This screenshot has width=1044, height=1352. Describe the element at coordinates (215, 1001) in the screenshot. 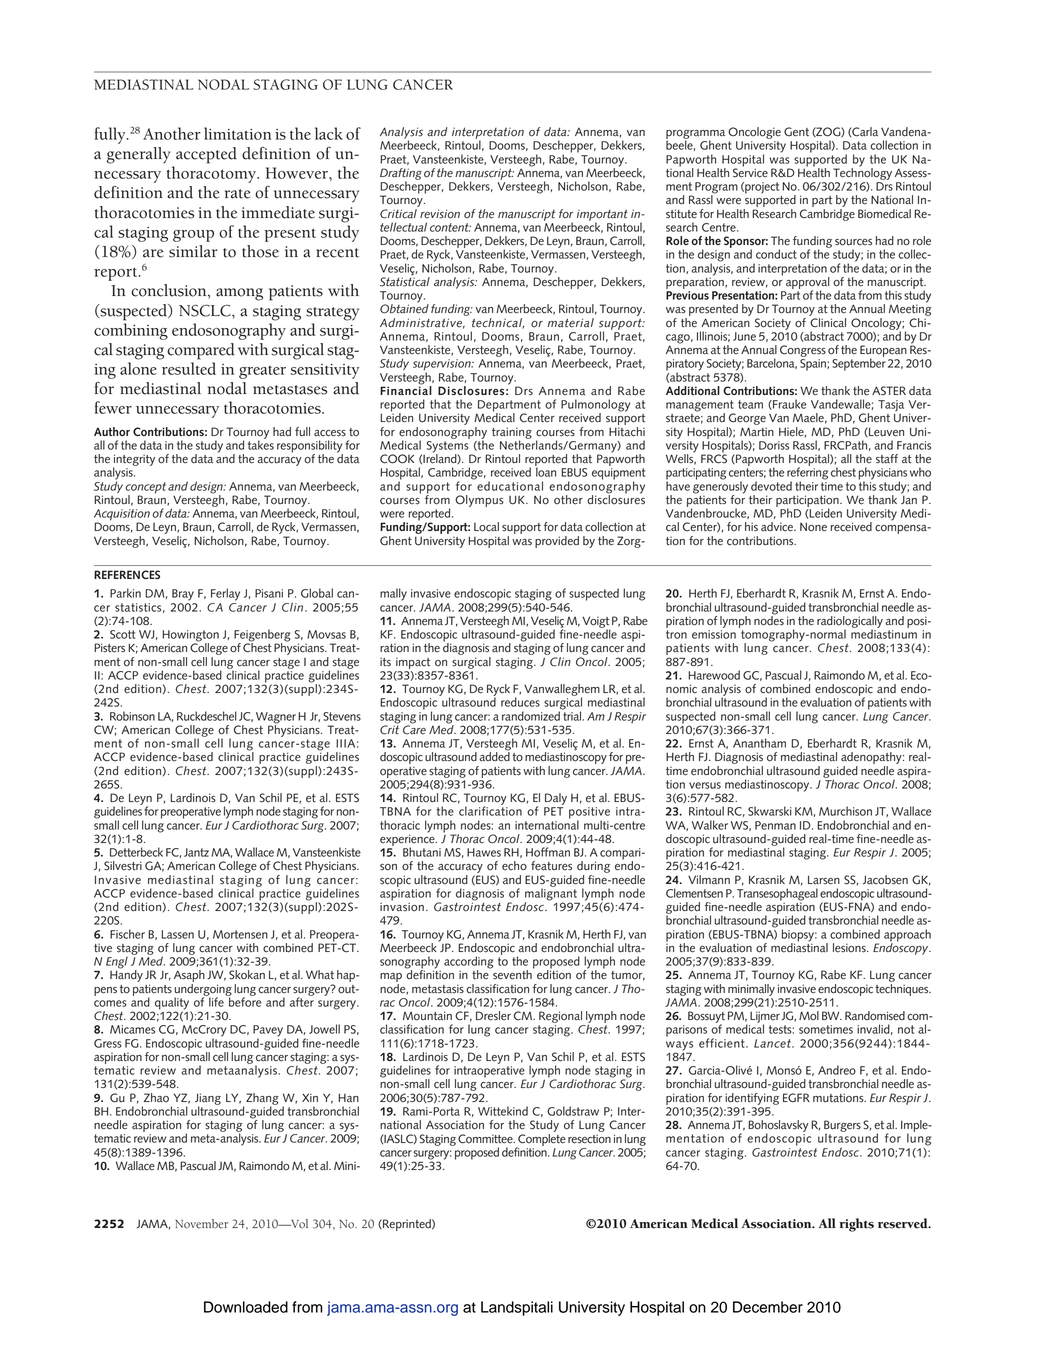

I see `life` at that location.
